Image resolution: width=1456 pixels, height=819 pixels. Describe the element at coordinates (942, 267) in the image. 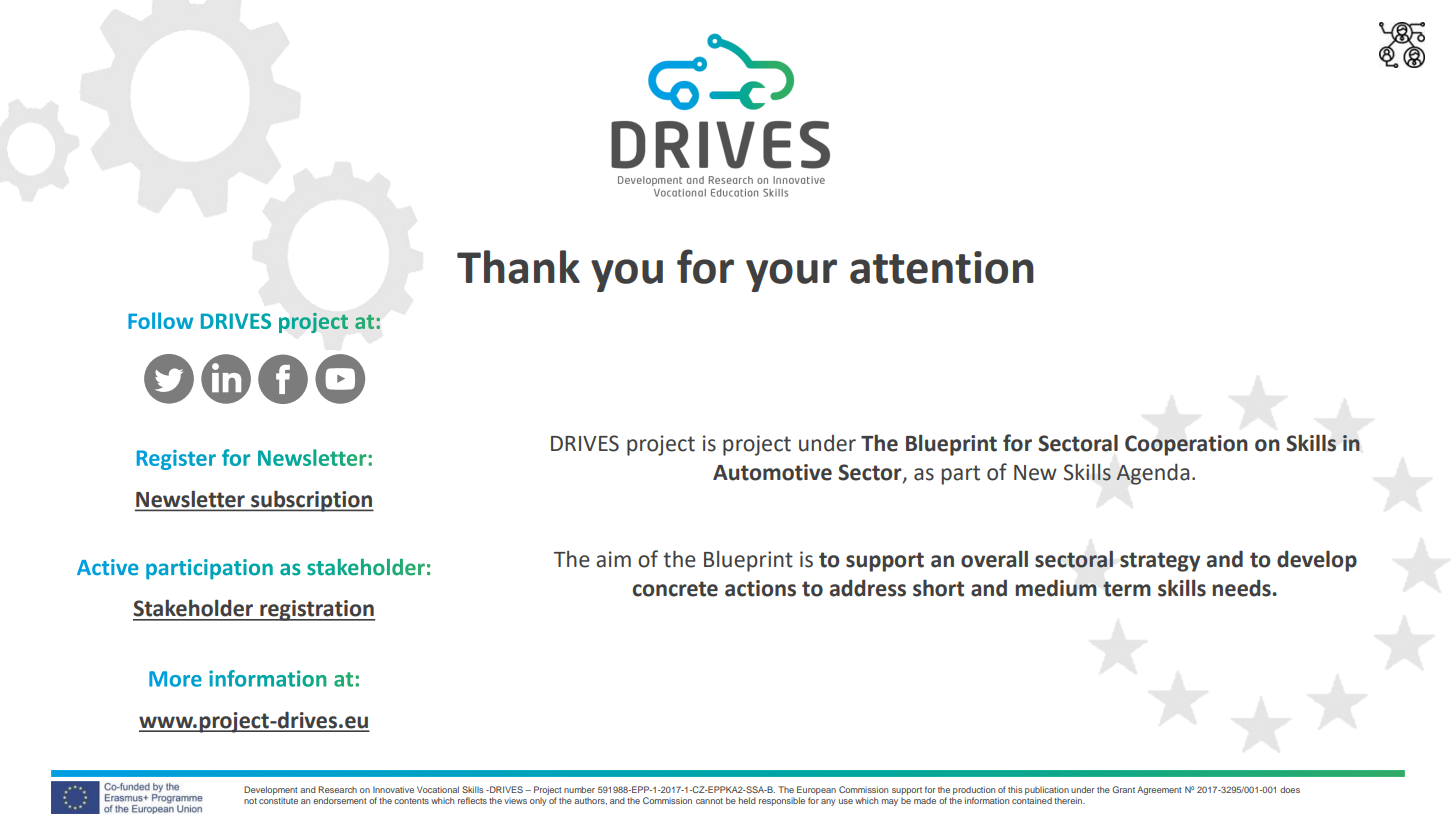

I see `attention` at that location.
